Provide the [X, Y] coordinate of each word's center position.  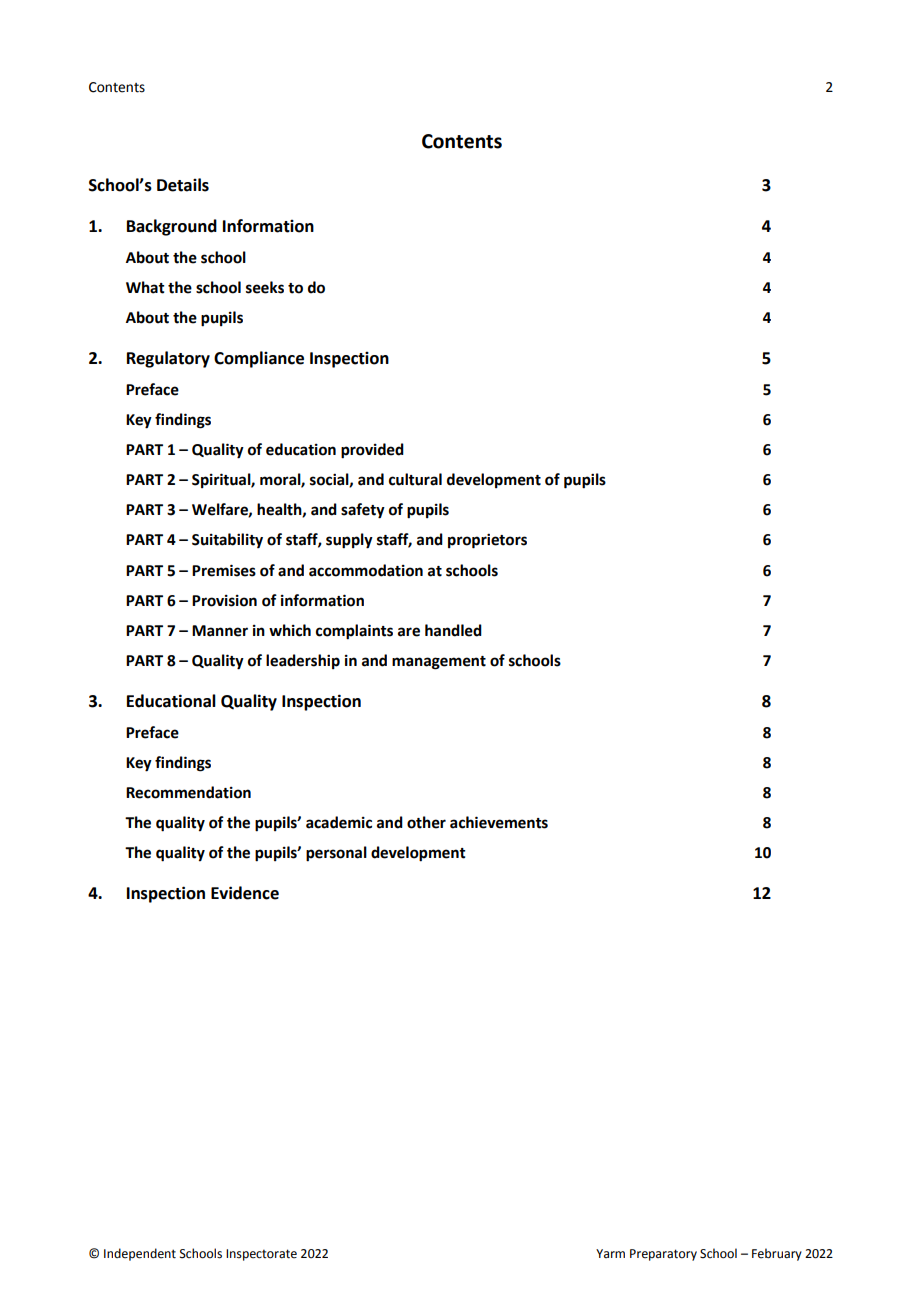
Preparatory [663, 1255]
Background [172, 227]
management [439, 663]
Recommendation [188, 792]
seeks [265, 287]
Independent [140, 1254]
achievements [499, 822]
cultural [415, 479]
